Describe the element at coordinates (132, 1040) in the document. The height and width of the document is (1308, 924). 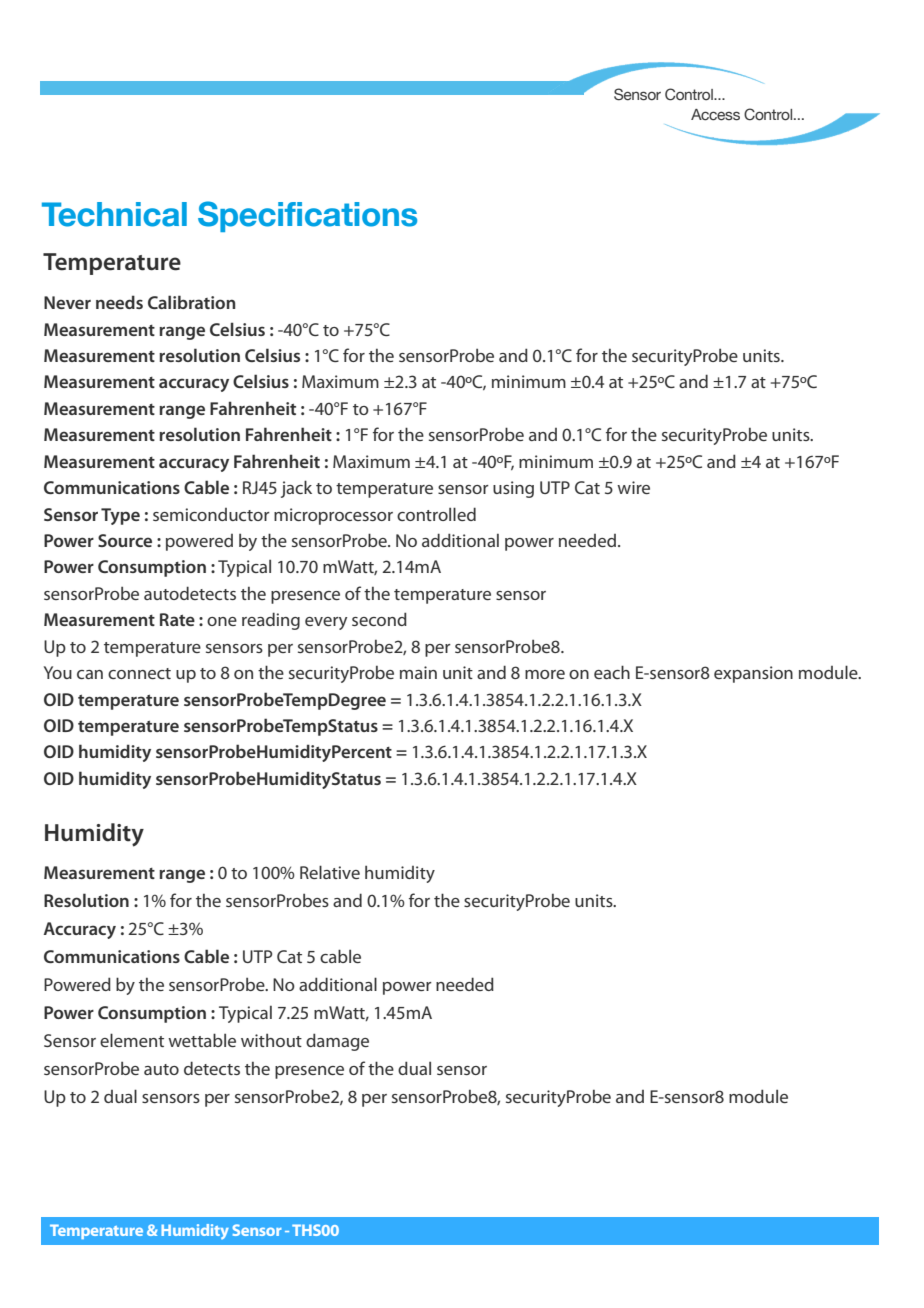
I see `element` at that location.
